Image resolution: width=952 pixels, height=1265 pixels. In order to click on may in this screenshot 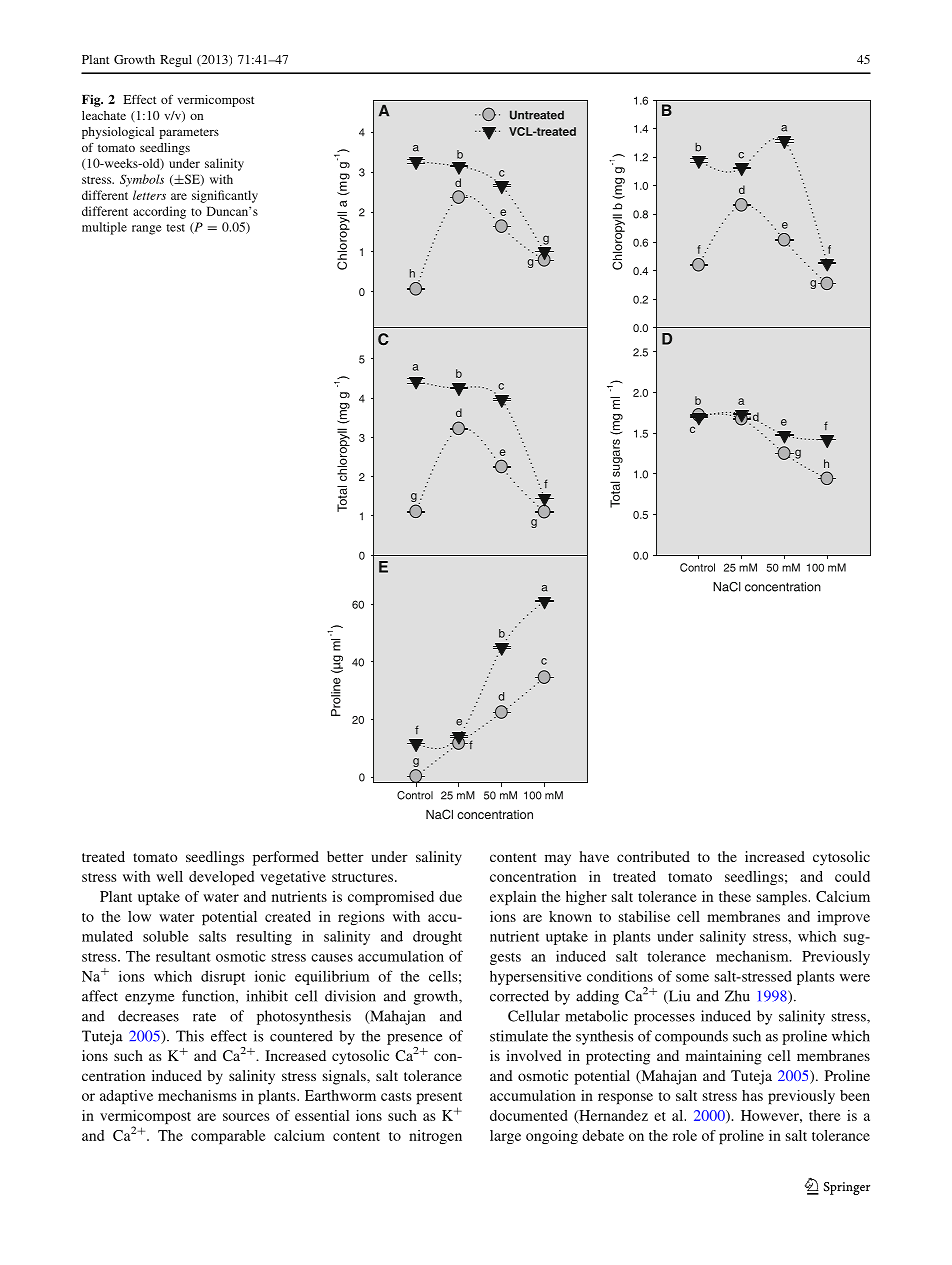, I will do `click(558, 860)`.
